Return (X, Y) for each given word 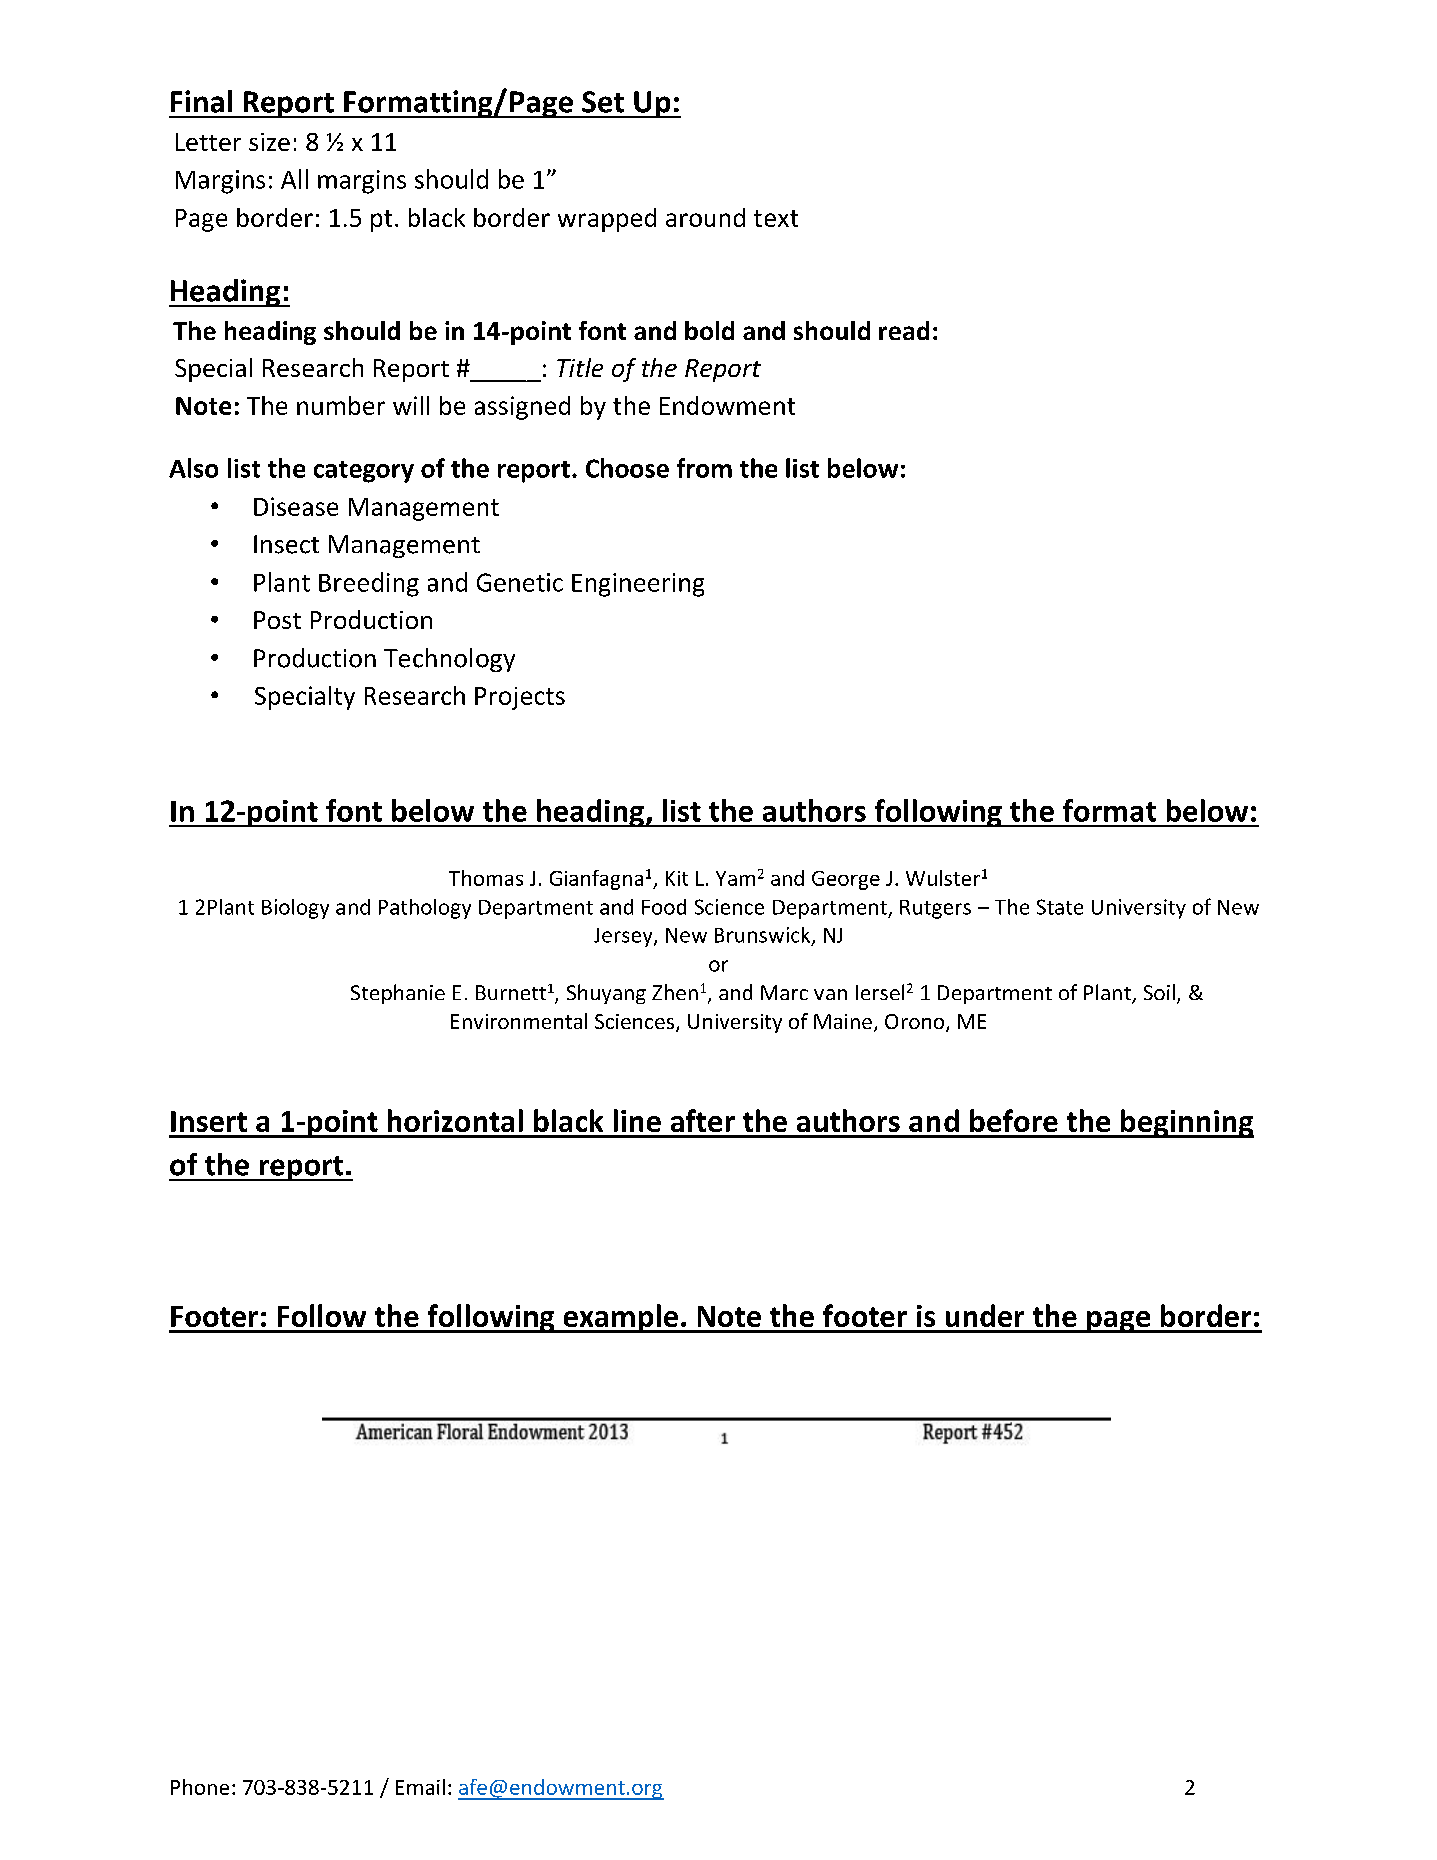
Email (420, 1787)
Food (664, 907)
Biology (295, 909)
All (294, 179)
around (705, 217)
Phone (200, 1787)
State (1060, 907)
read (904, 330)
